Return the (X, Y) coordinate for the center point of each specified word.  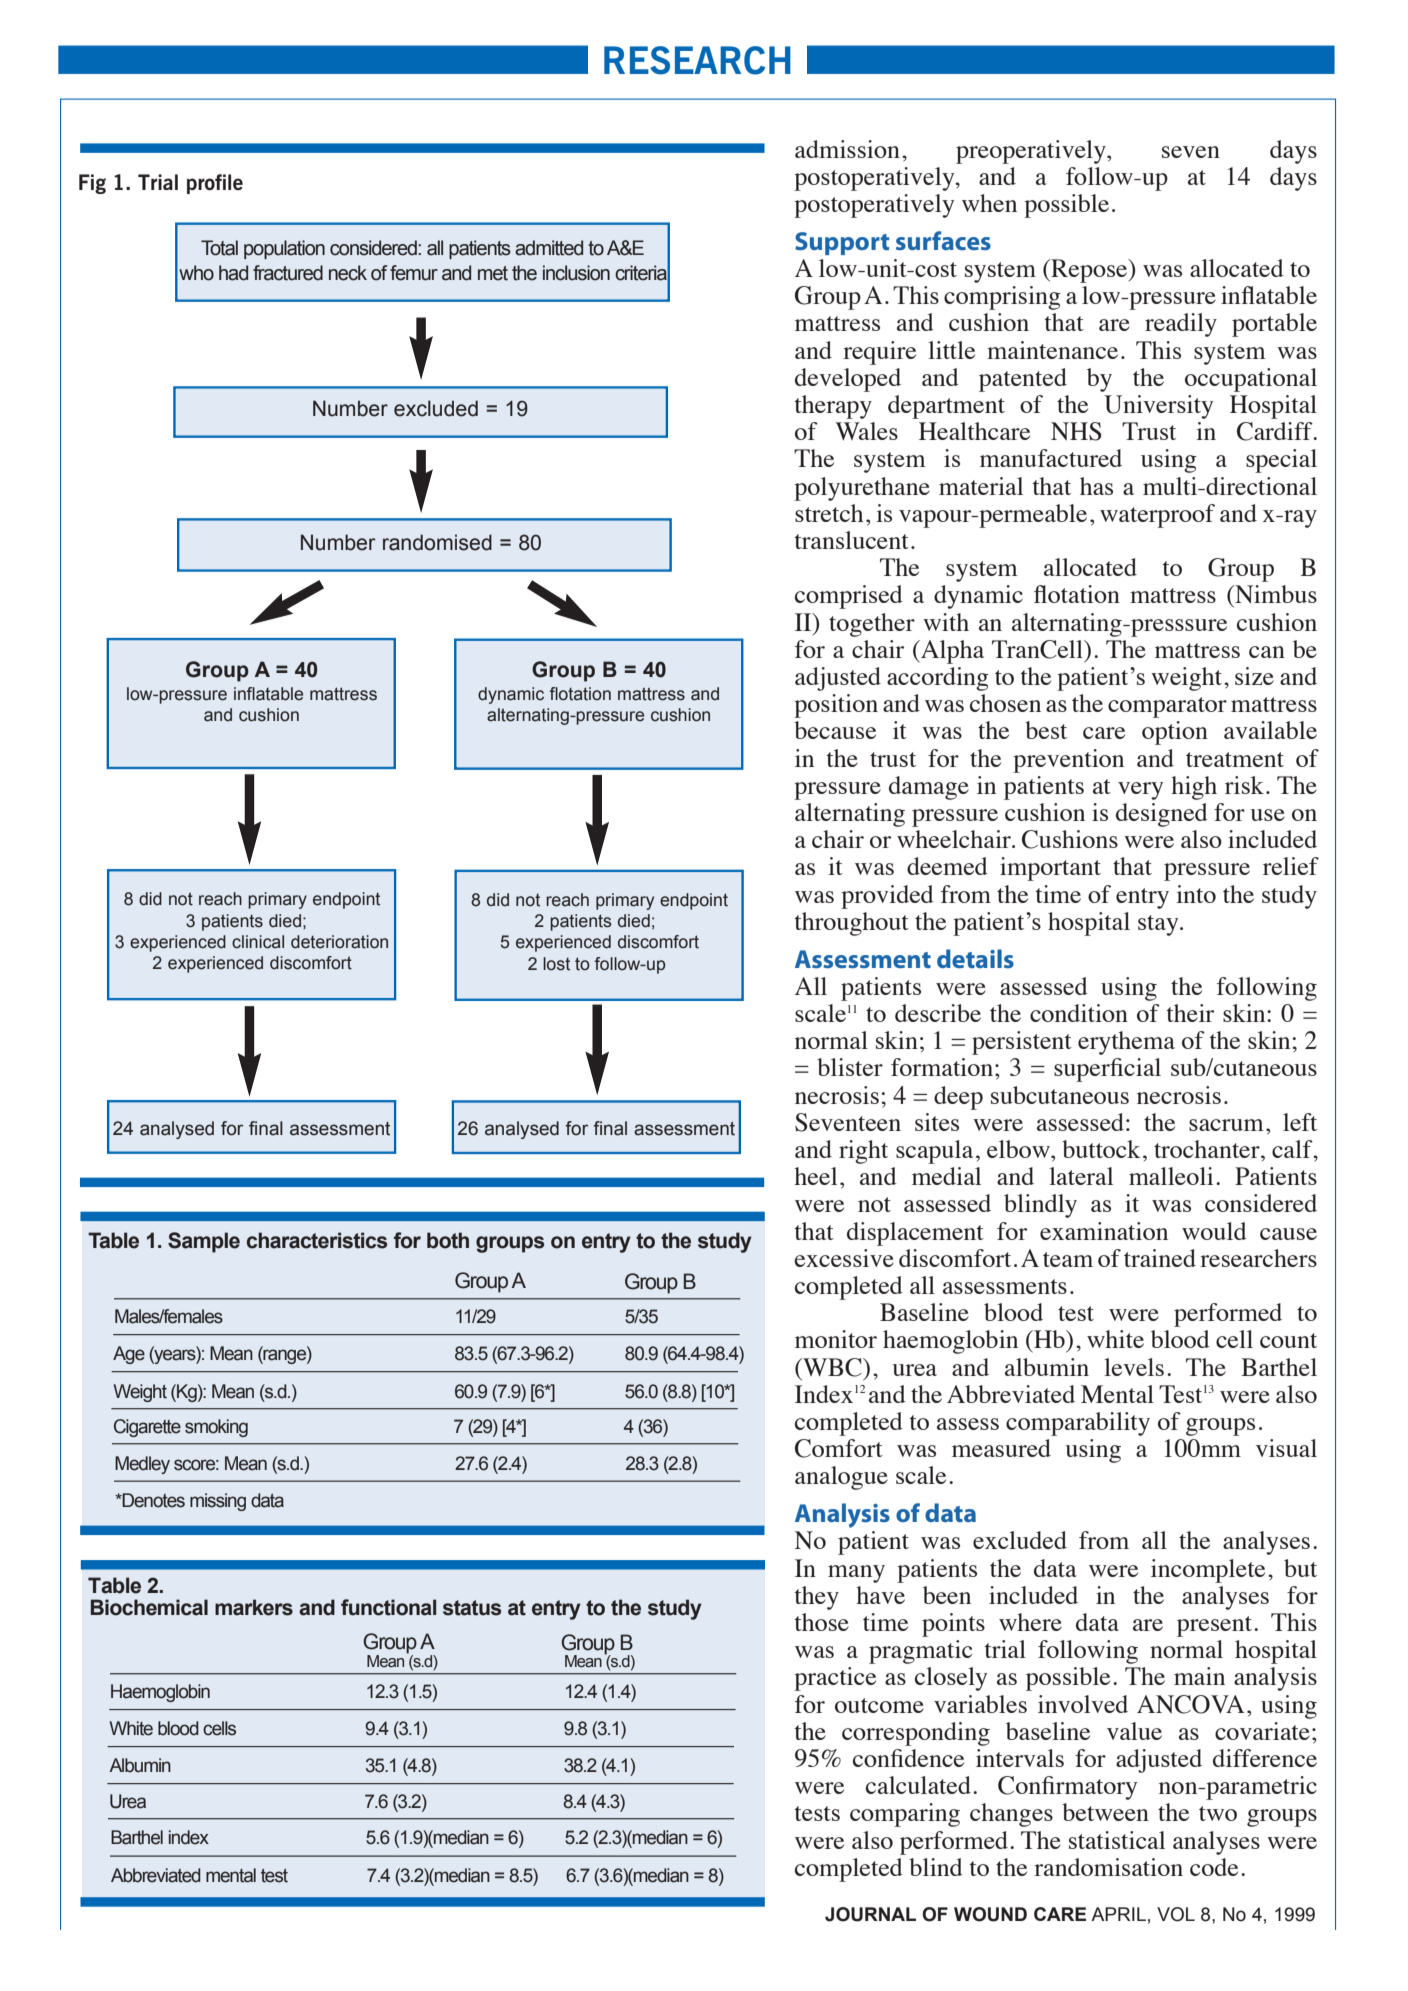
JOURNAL (870, 1914)
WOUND (990, 1914)
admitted (549, 248)
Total (219, 248)
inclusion (576, 273)
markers (254, 1607)
